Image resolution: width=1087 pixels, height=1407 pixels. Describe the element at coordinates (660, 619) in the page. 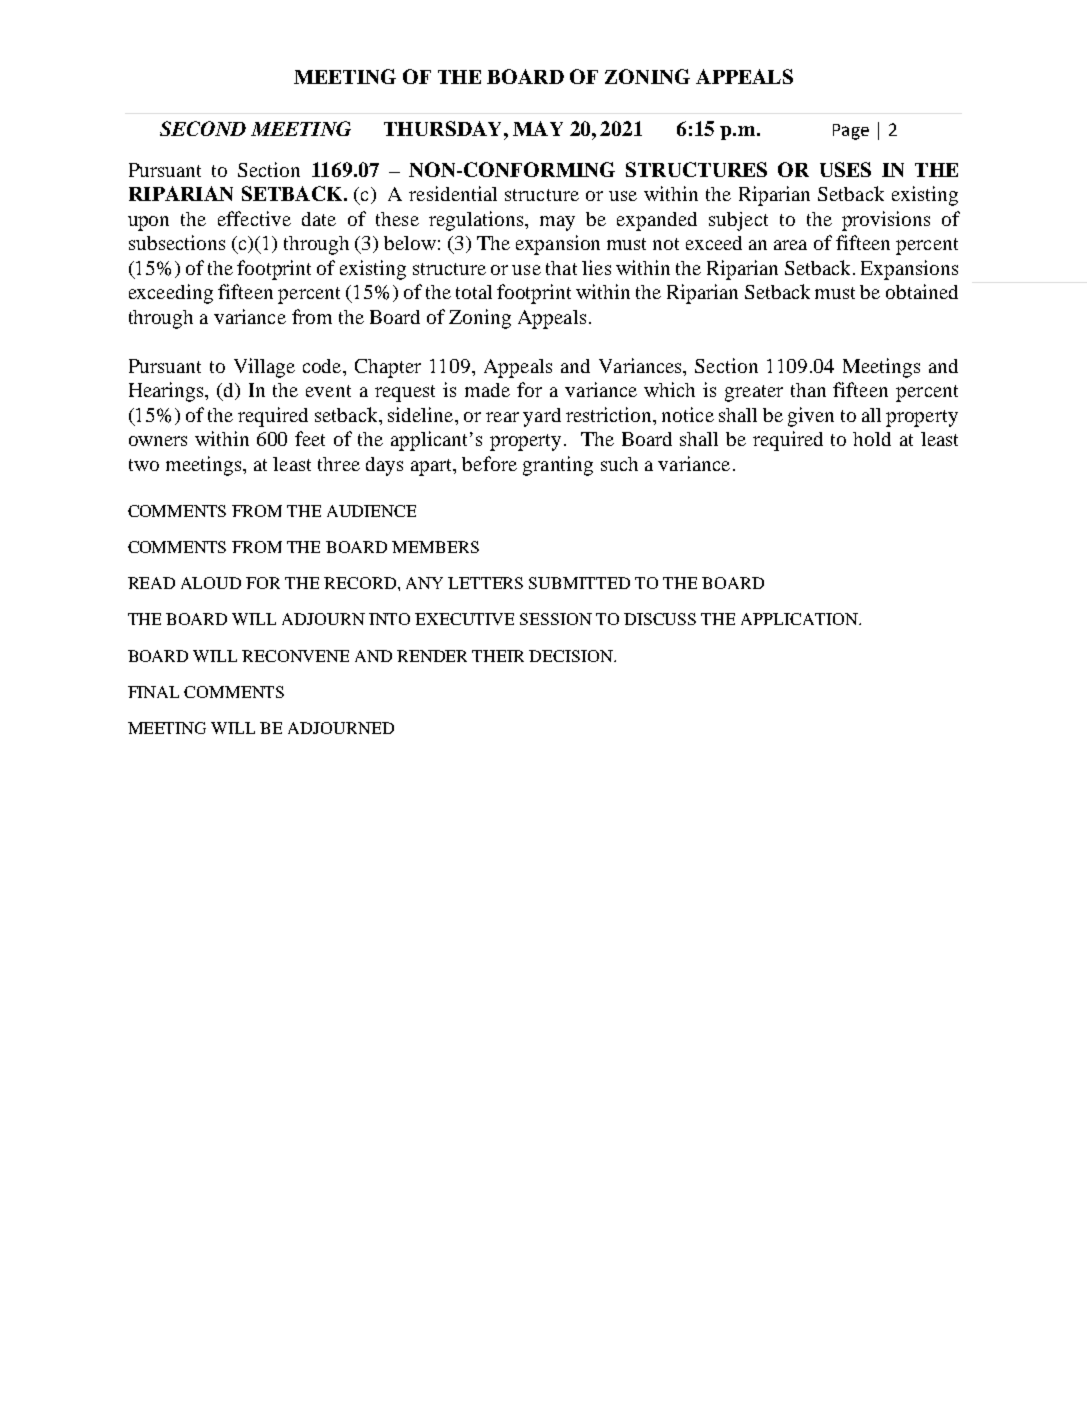

I see `DISCUSS` at that location.
